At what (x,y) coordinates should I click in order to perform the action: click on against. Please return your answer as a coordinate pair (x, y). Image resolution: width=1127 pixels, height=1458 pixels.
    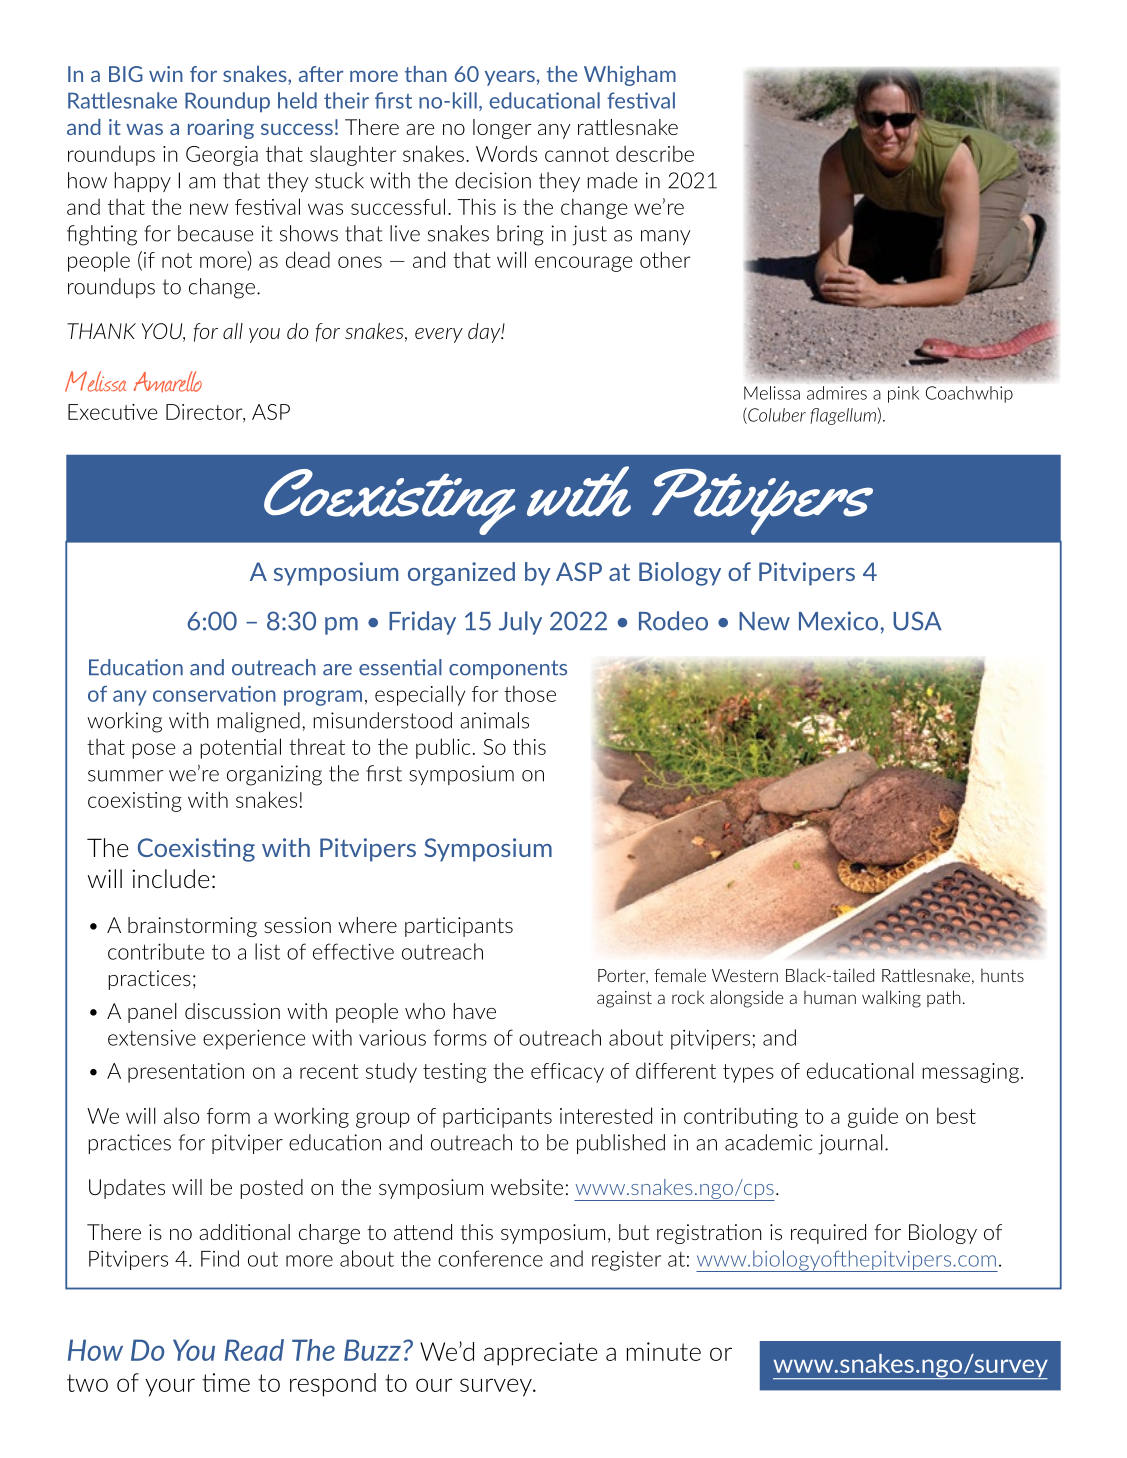
    Looking at the image, I should click on (624, 999).
